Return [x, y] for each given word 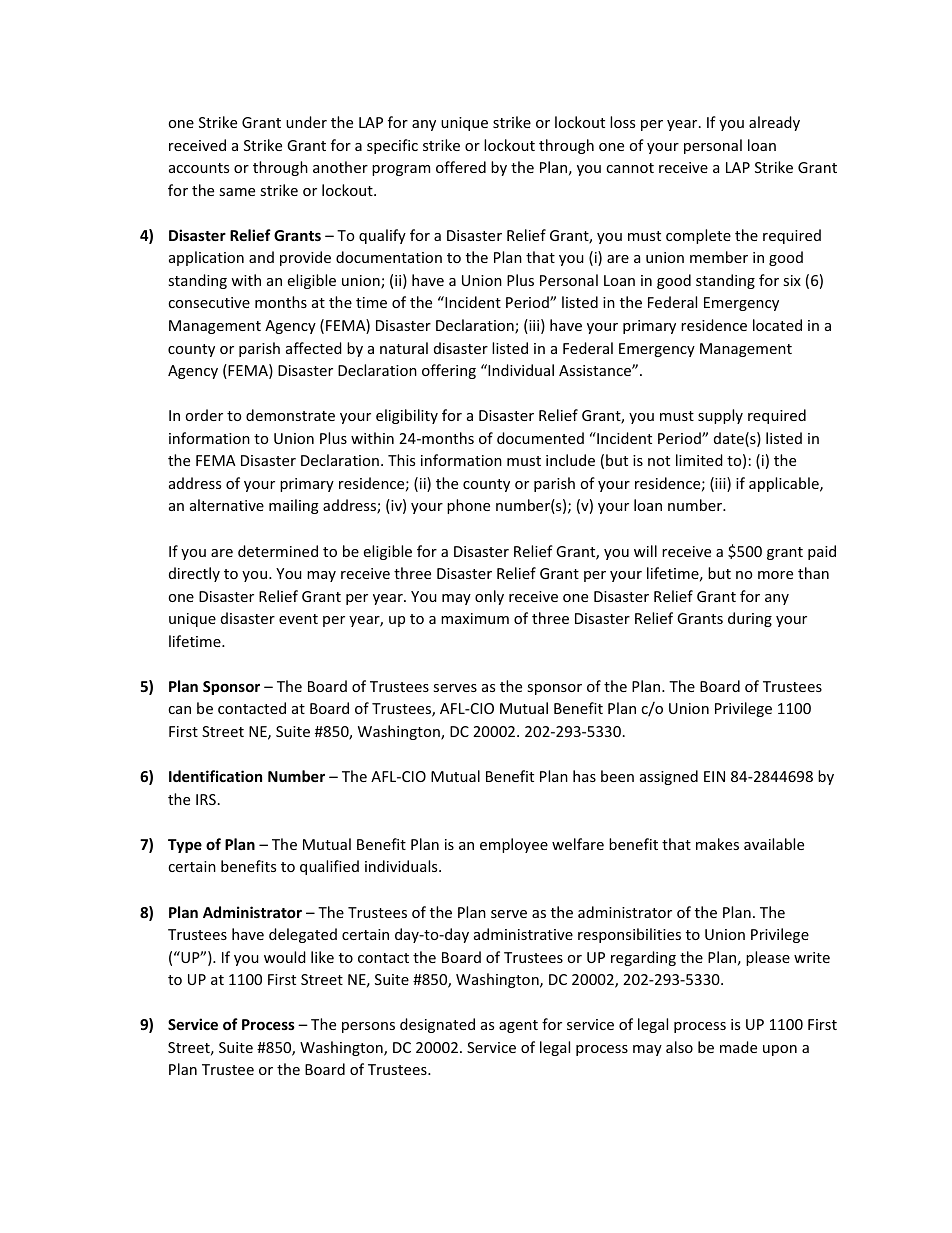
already [774, 123]
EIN [714, 776]
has [584, 776]
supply [720, 416]
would [285, 957]
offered [461, 167]
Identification [215, 776]
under [306, 122]
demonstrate [290, 415]
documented [540, 438]
